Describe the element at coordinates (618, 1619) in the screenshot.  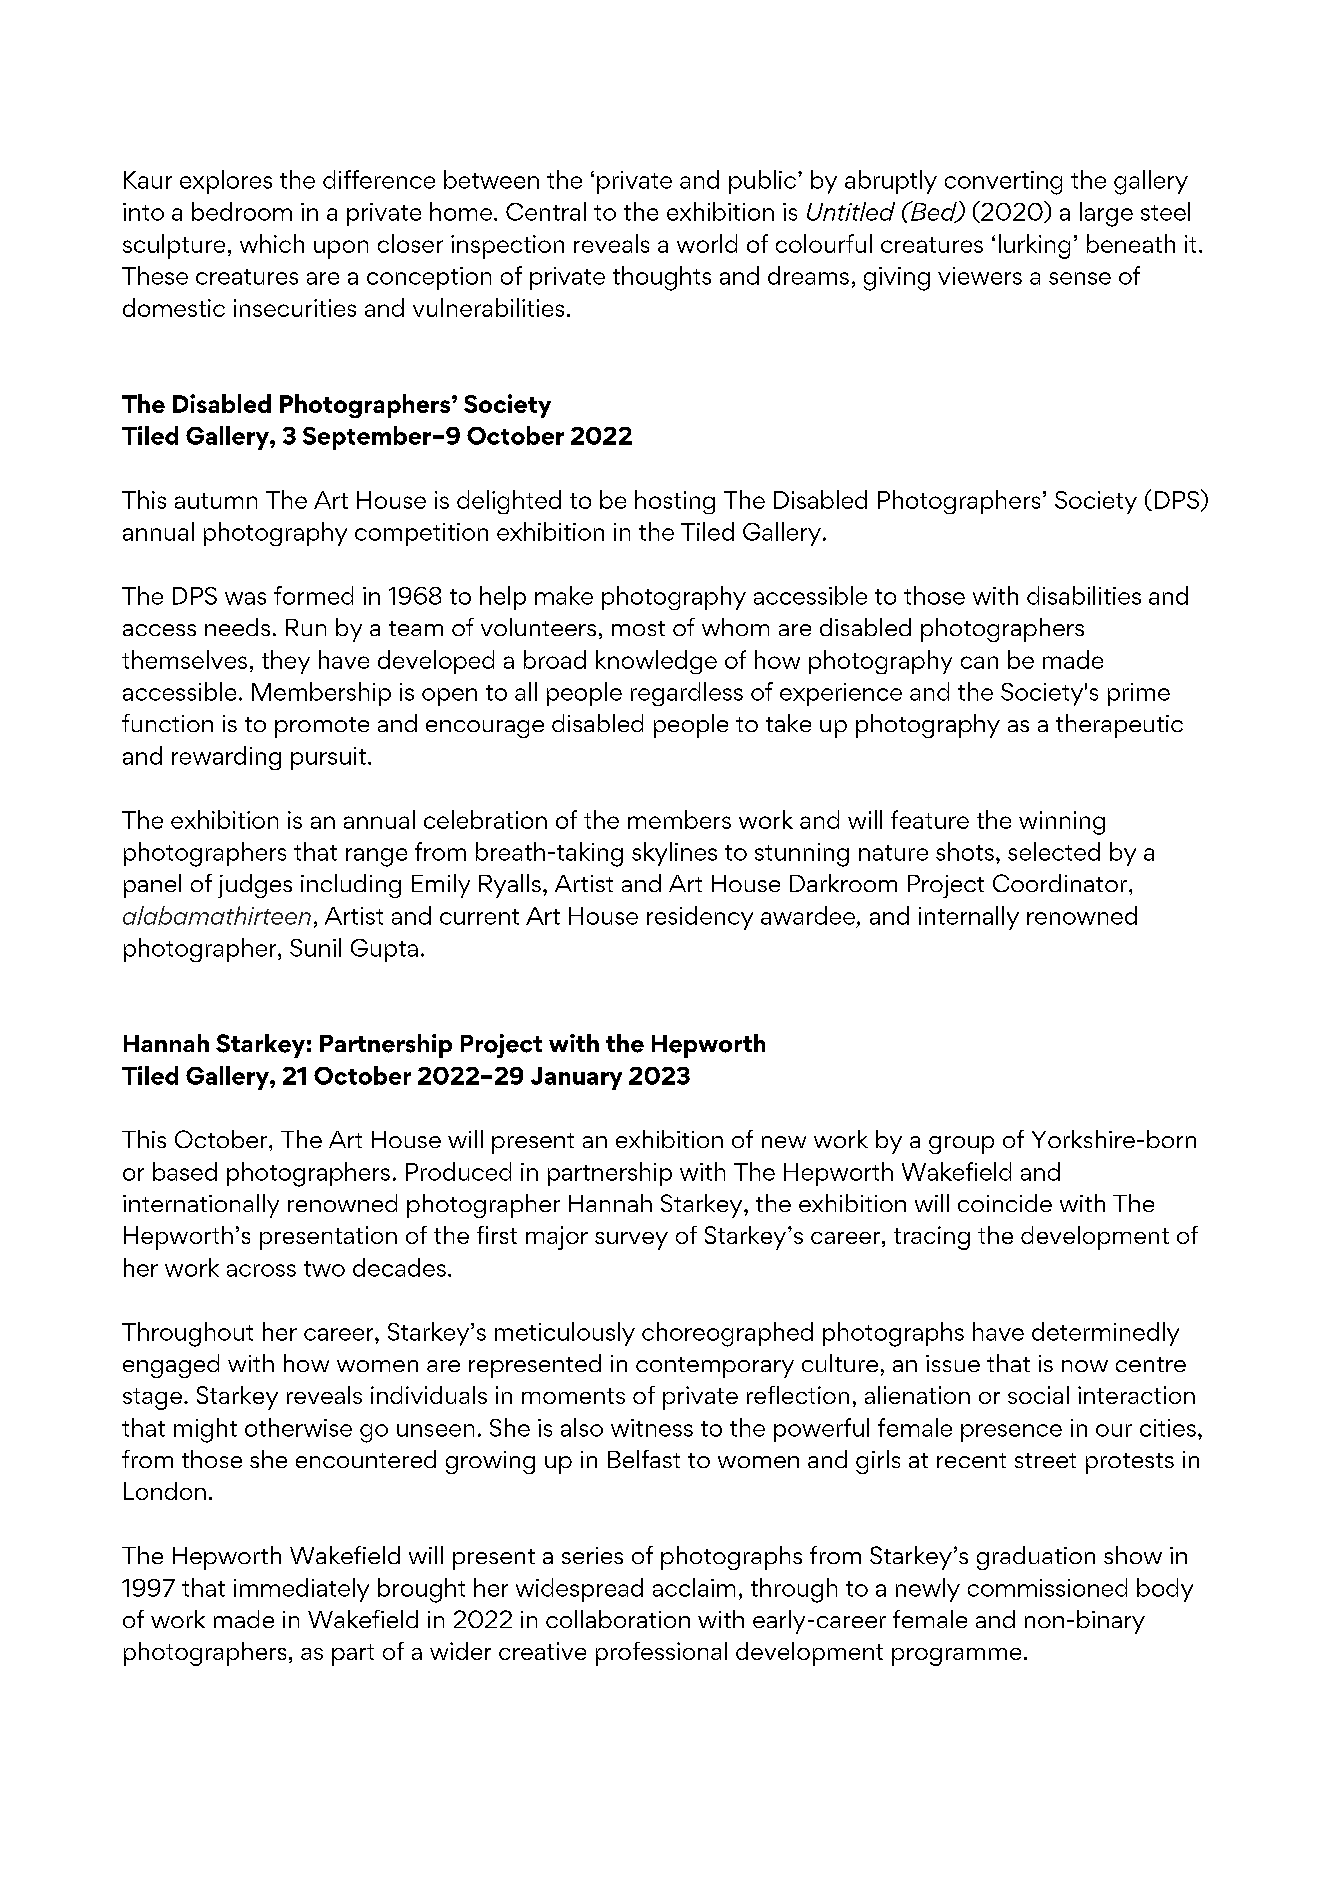
I see `collaboration` at that location.
